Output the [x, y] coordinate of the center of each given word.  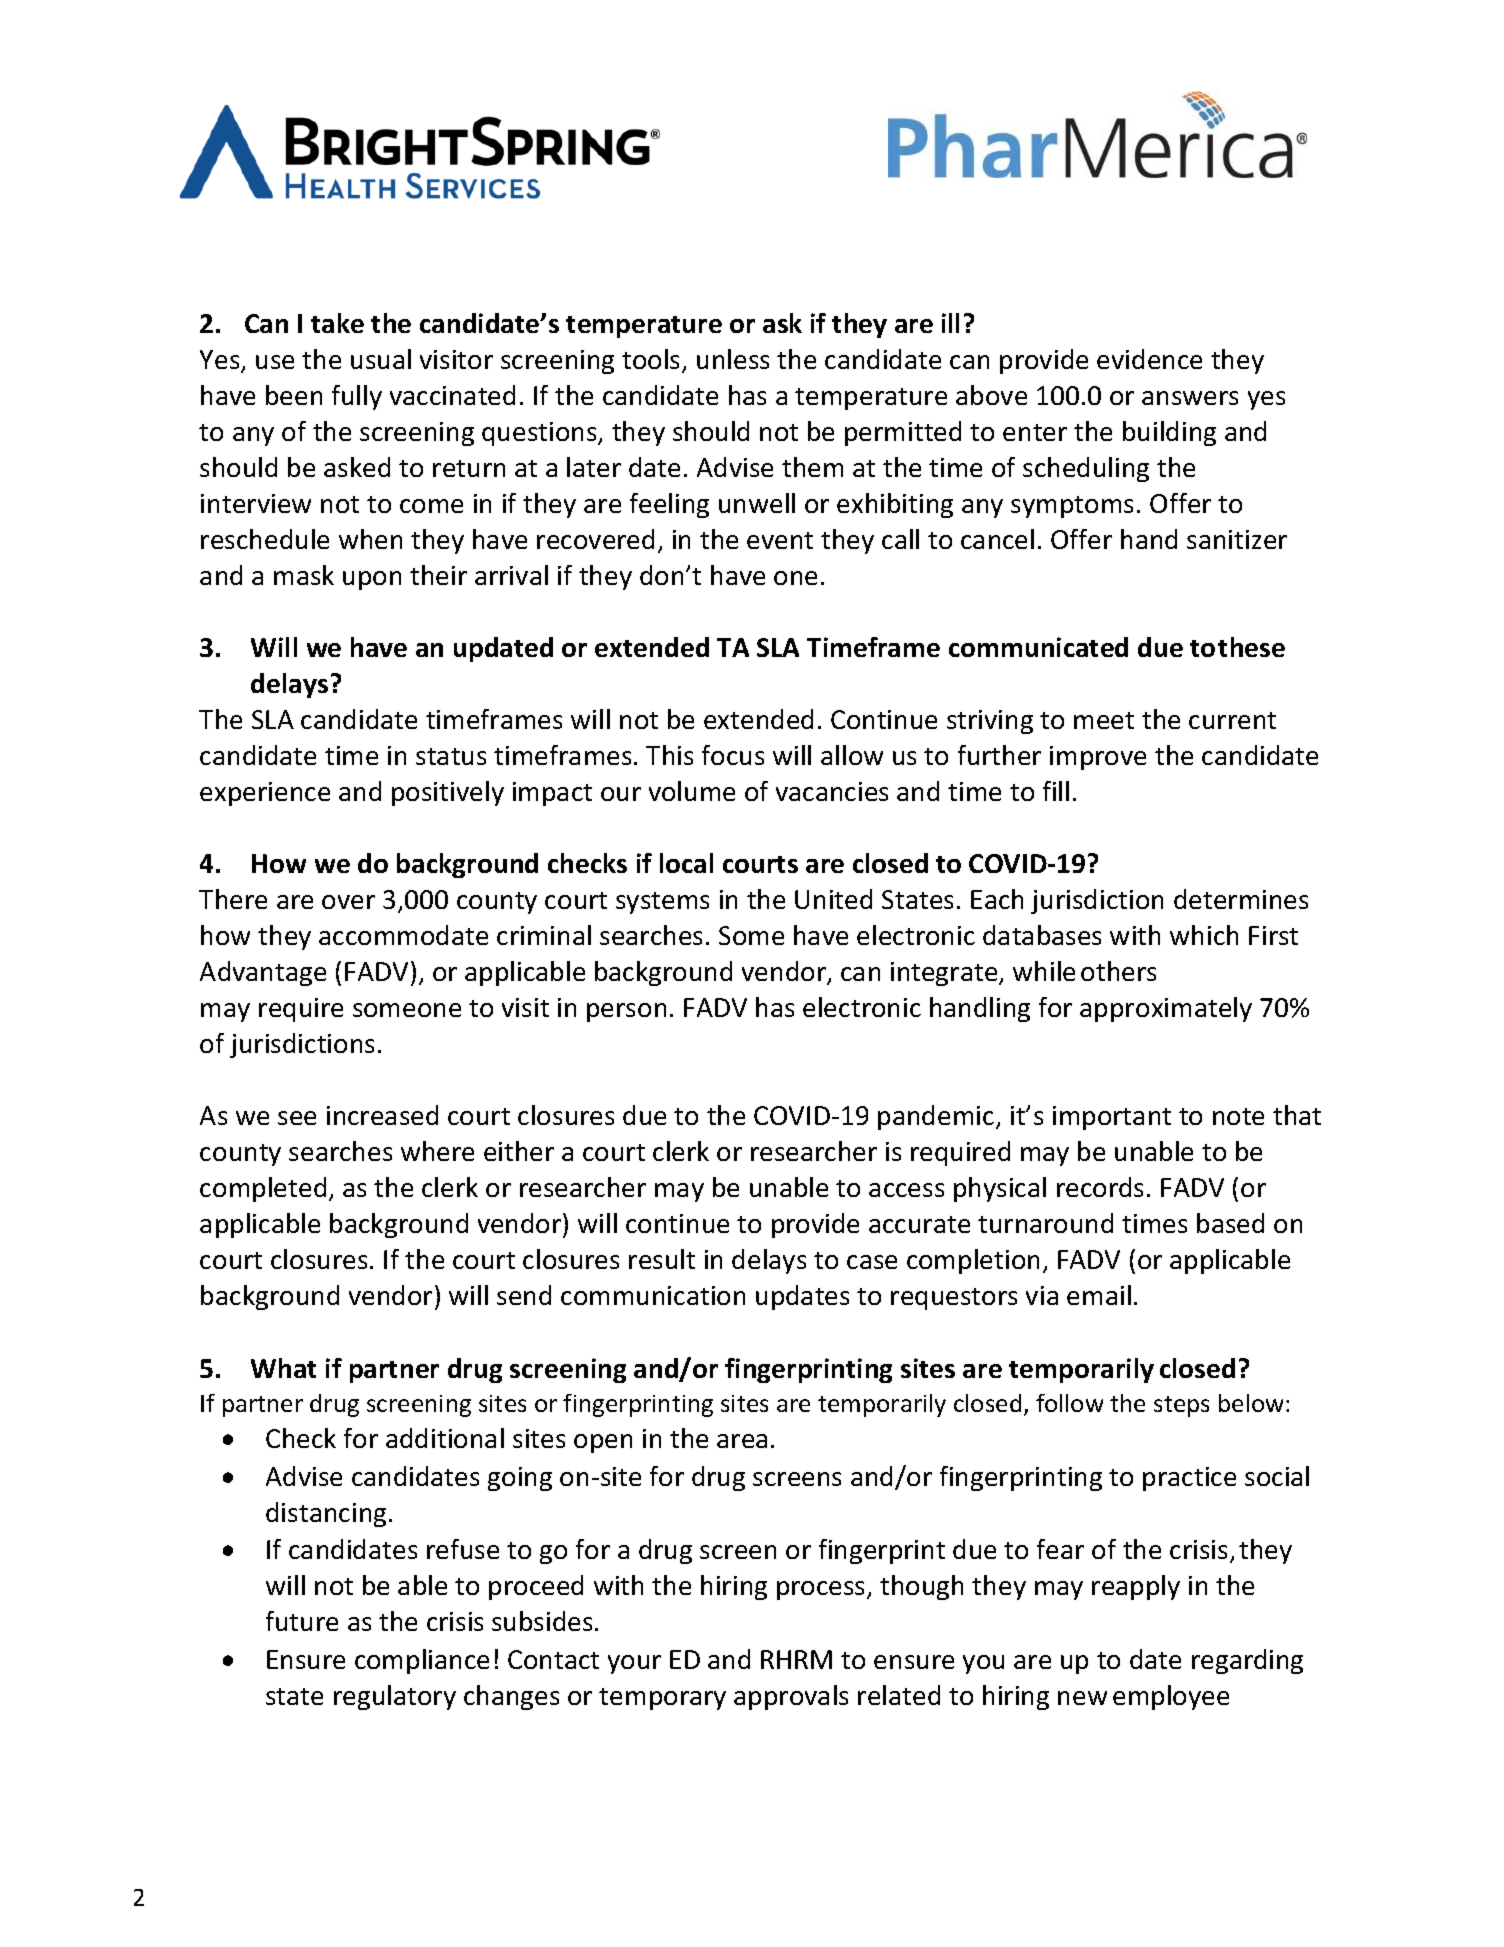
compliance [422, 1661]
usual [381, 359]
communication [653, 1295]
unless [733, 359]
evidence [1149, 359]
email [1099, 1295]
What [283, 1368]
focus [733, 755]
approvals [791, 1697]
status [451, 756]
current [1232, 720]
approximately [1166, 1009]
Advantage [263, 973]
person [626, 1012]
